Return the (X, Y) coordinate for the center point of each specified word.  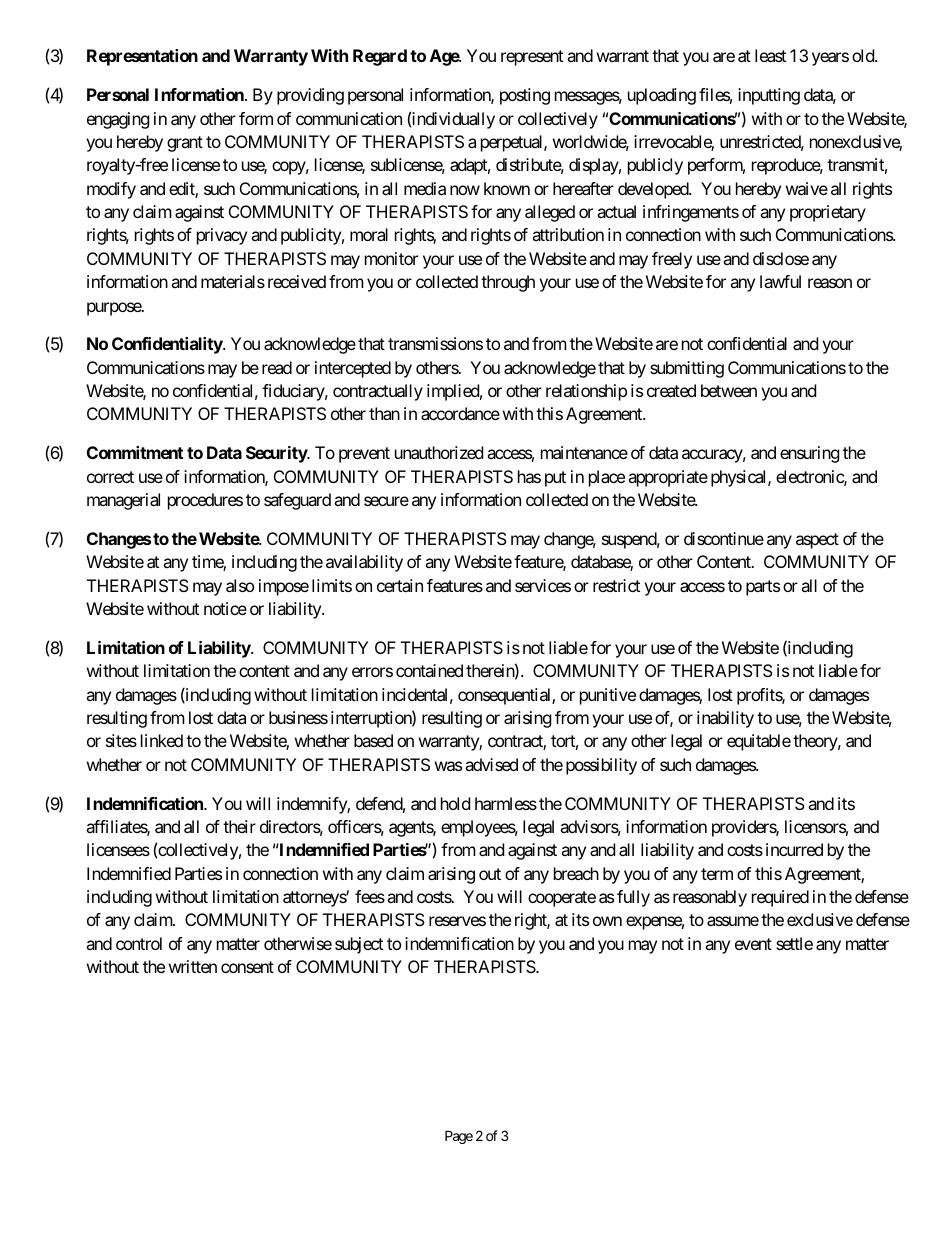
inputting (769, 96)
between (729, 390)
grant (185, 144)
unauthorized (439, 452)
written (193, 966)
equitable (759, 742)
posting (525, 96)
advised (491, 764)
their (239, 826)
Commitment (135, 452)
